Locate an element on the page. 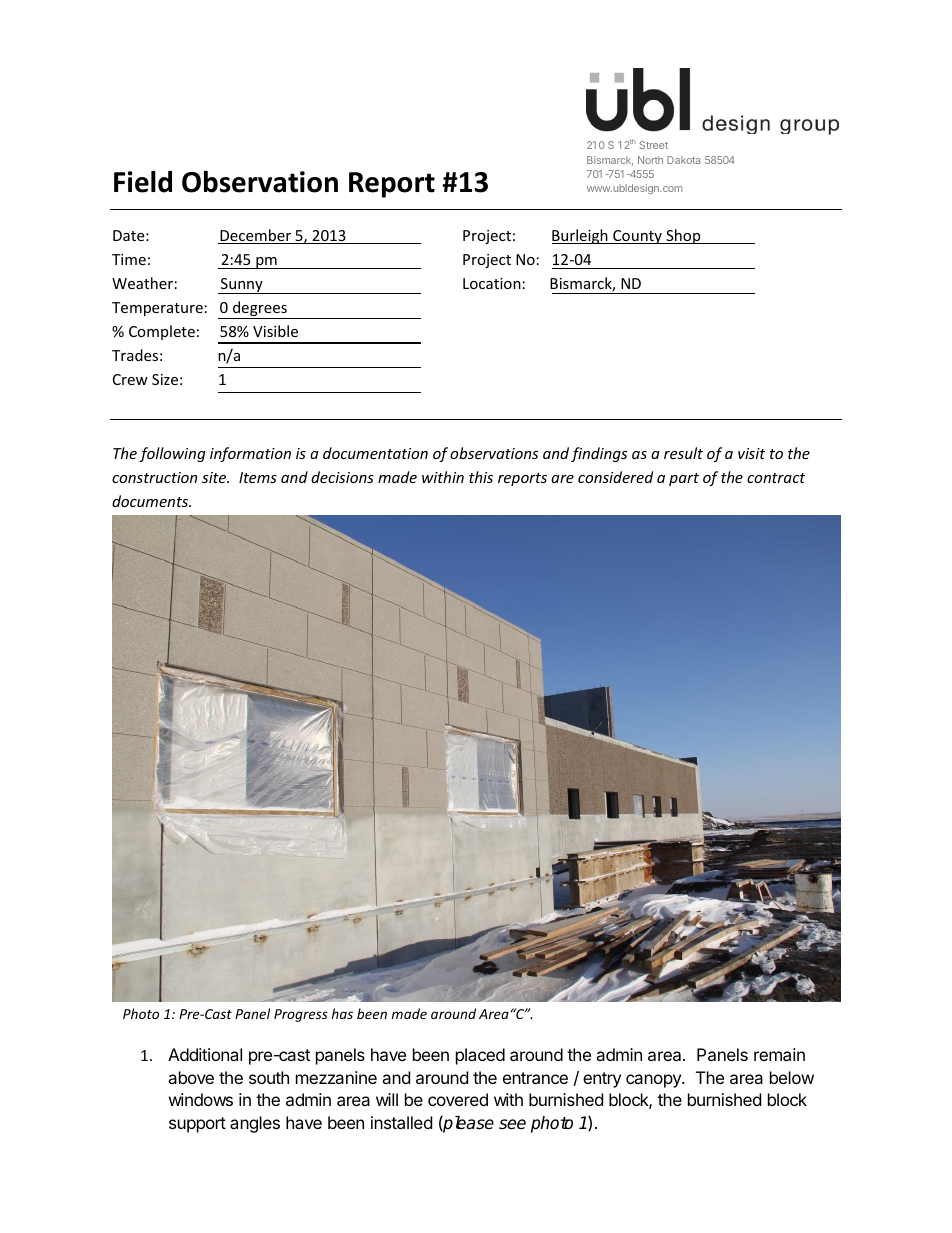  Progress is located at coordinates (301, 1015).
